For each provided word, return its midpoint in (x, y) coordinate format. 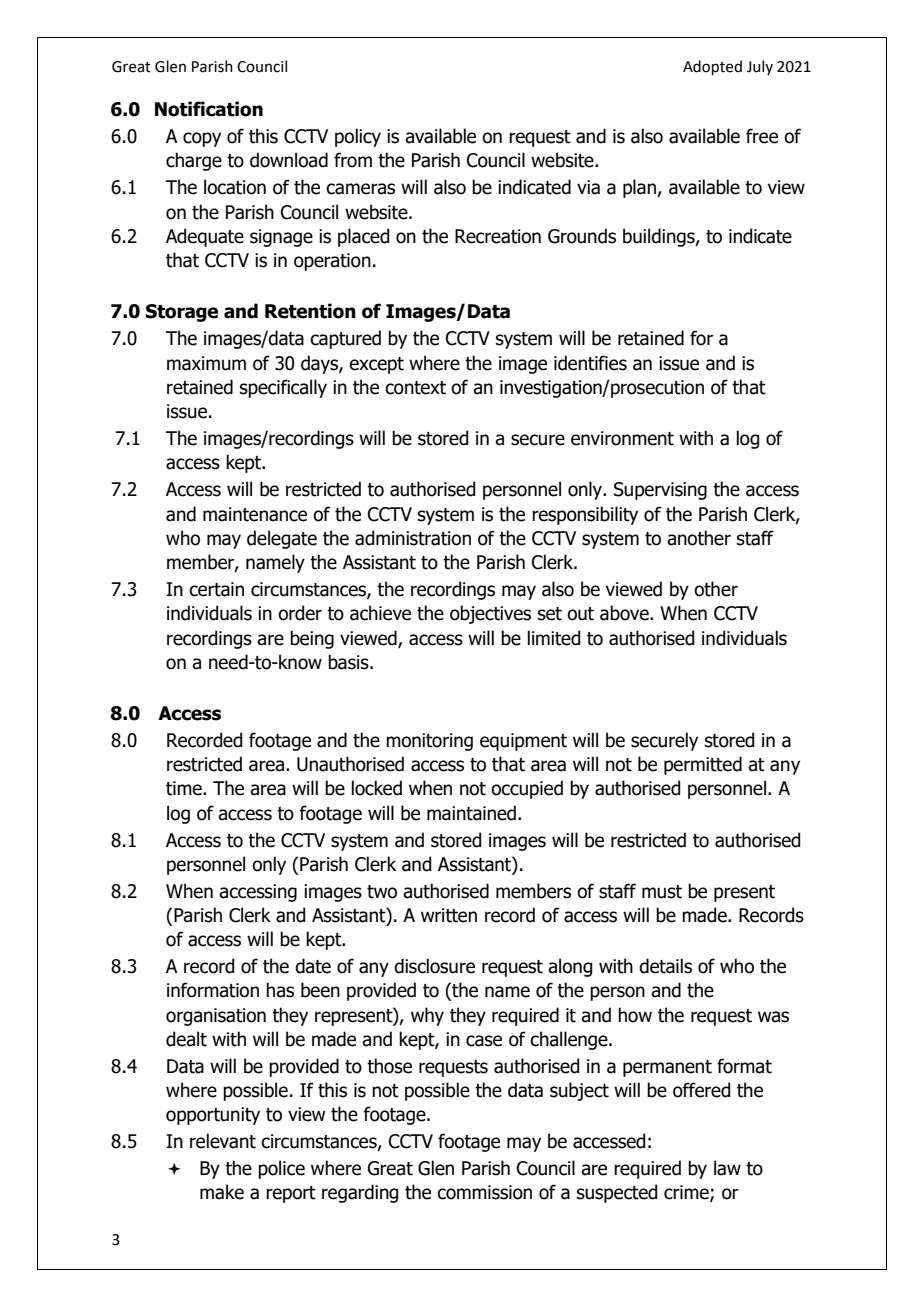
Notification (209, 109)
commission (484, 1192)
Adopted (712, 67)
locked (376, 788)
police (281, 1169)
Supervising (660, 491)
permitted (703, 765)
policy (358, 137)
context (415, 388)
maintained (471, 813)
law (727, 1168)
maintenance (255, 514)
